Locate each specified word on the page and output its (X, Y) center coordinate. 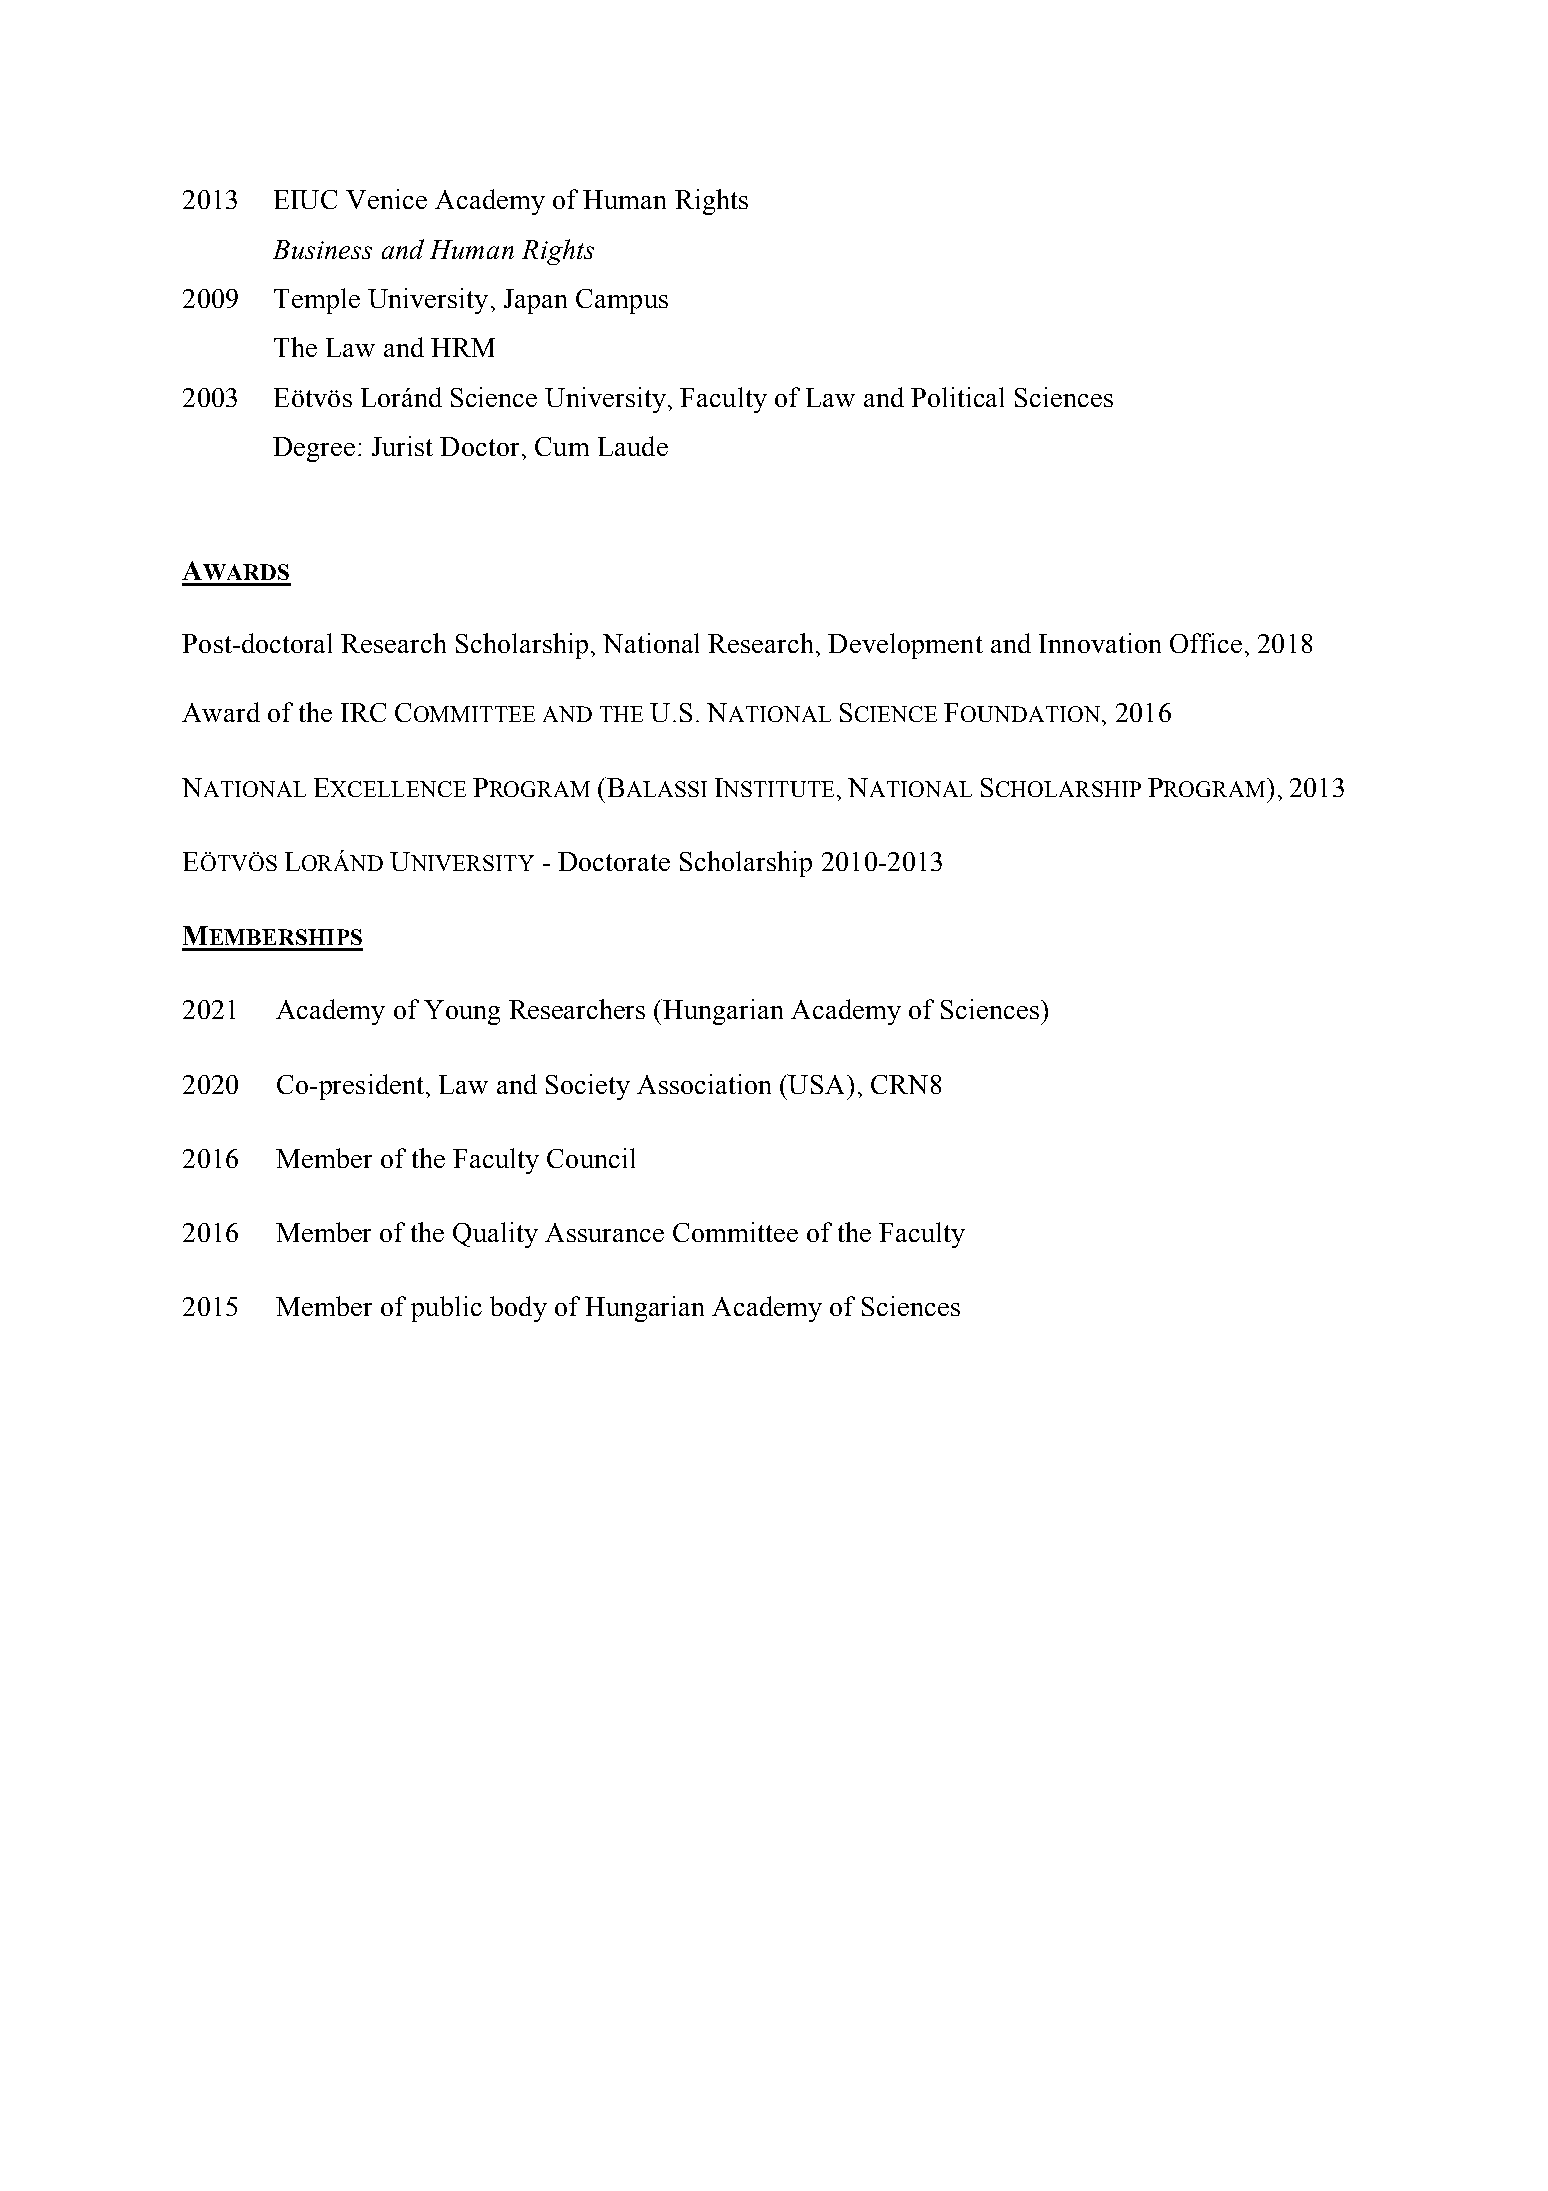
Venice (386, 199)
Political (957, 397)
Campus (622, 301)
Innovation (1100, 643)
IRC (363, 712)
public (446, 1309)
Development (905, 646)
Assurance (604, 1232)
